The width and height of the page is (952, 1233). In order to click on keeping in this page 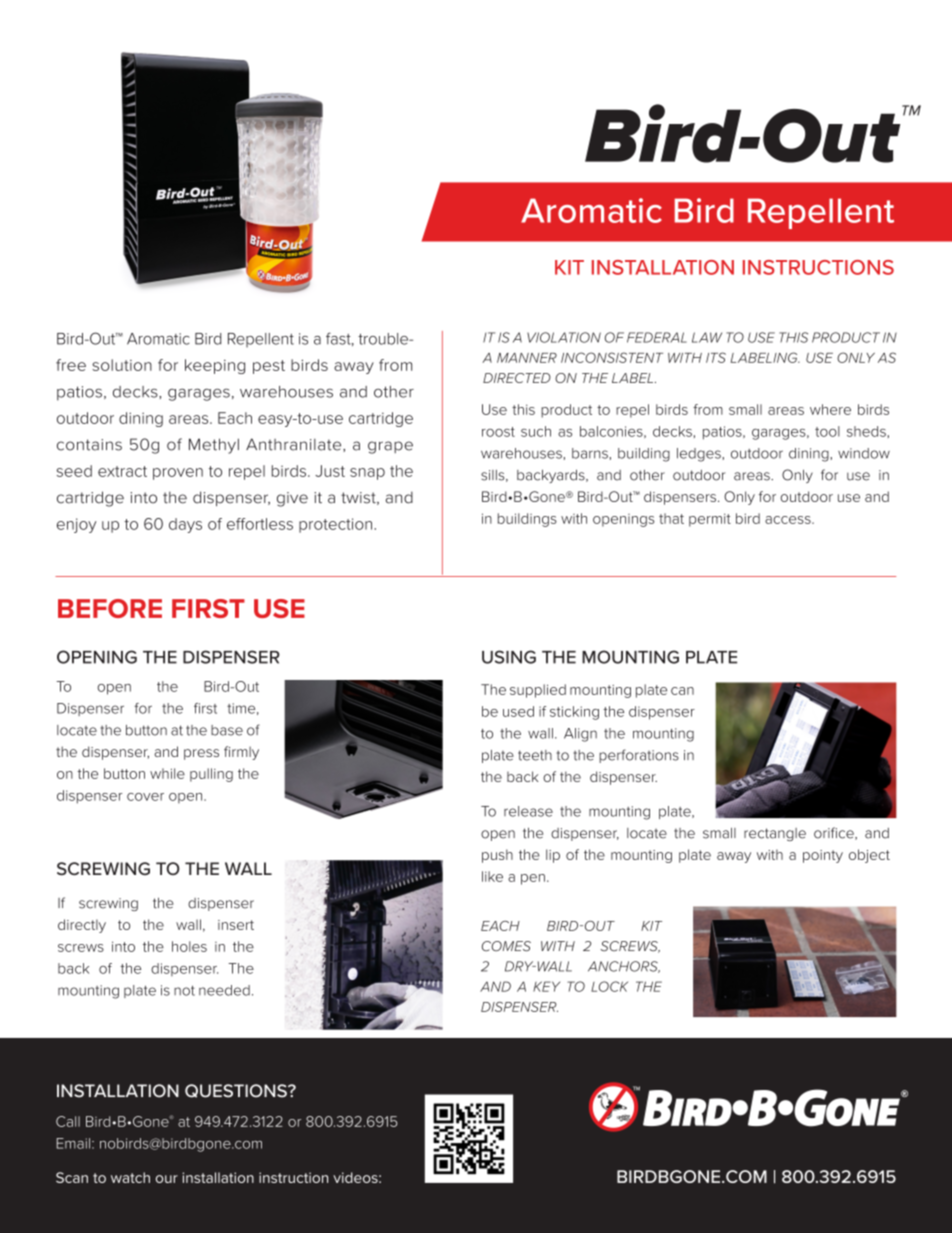, I will do `click(215, 366)`.
